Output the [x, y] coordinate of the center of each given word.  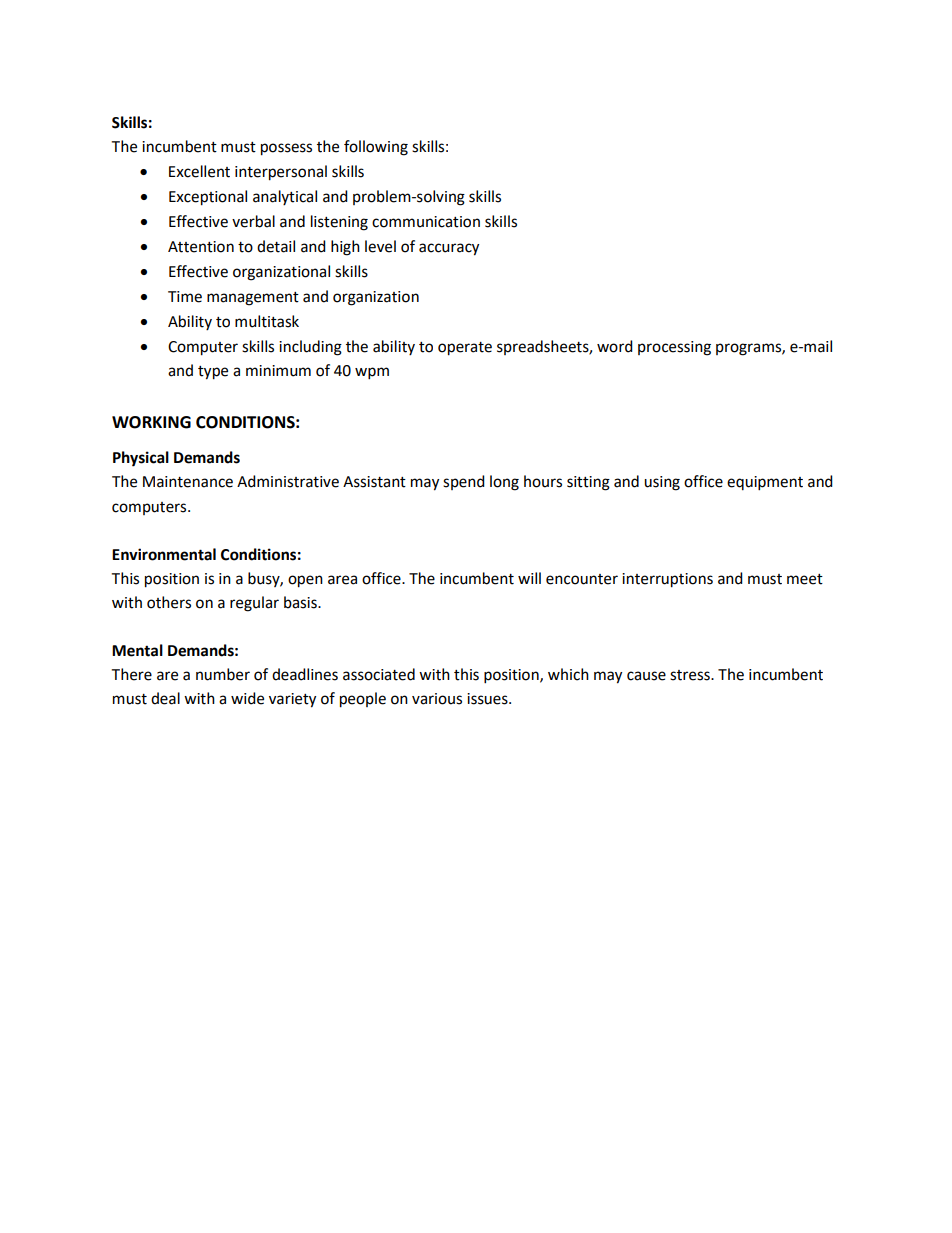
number [223, 674]
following [376, 148]
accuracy [449, 249]
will [529, 578]
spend [464, 482]
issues [488, 699]
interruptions [667, 580]
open [305, 581]
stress [691, 675]
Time [185, 297]
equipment [765, 483]
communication [426, 222]
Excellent [199, 171]
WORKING [151, 422]
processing [674, 348]
